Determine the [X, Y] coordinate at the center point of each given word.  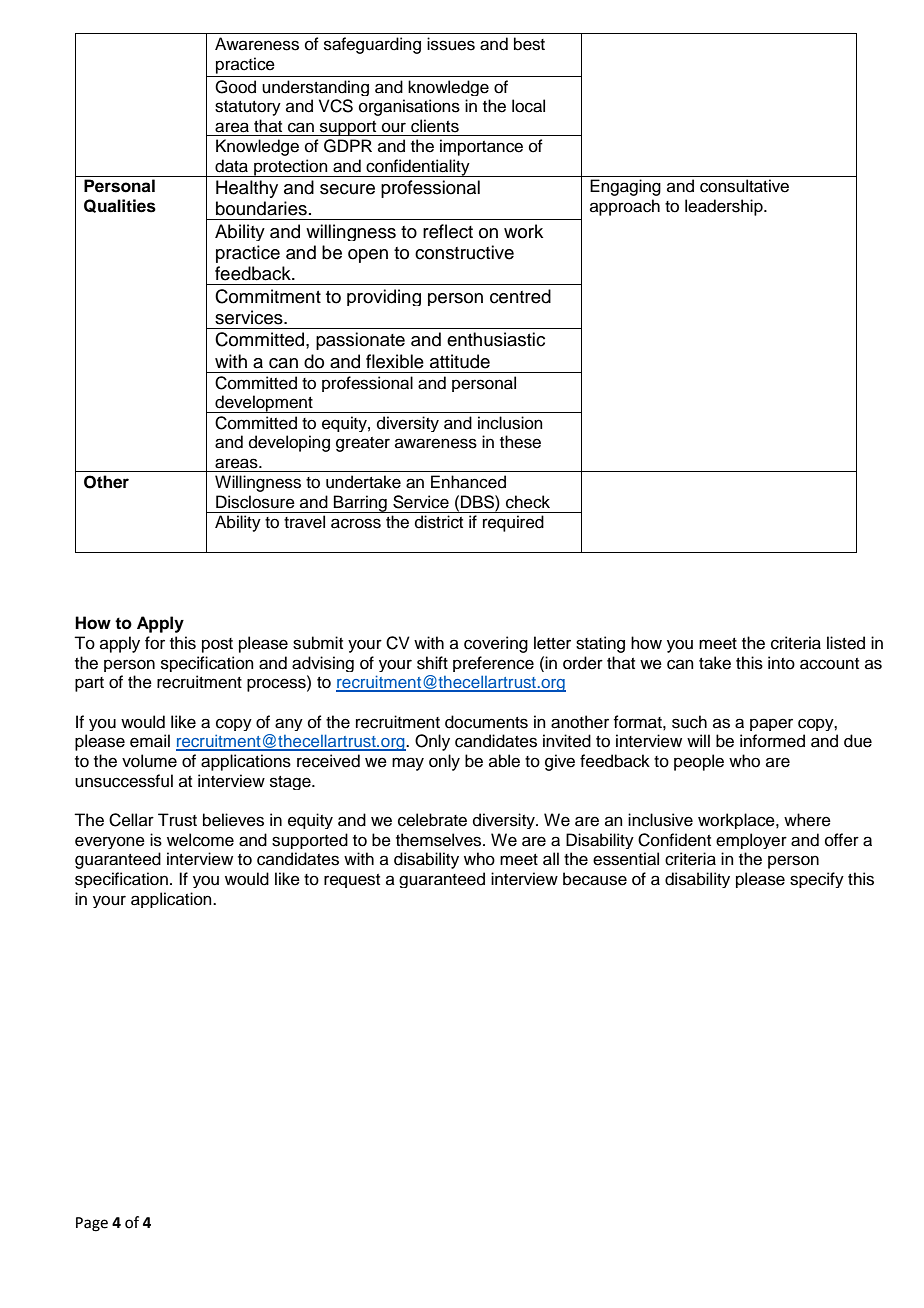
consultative [744, 186]
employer [751, 841]
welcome [200, 840]
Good [235, 87]
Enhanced [468, 482]
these [520, 442]
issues [451, 44]
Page [92, 1224]
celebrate [432, 820]
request [352, 881]
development [264, 404]
